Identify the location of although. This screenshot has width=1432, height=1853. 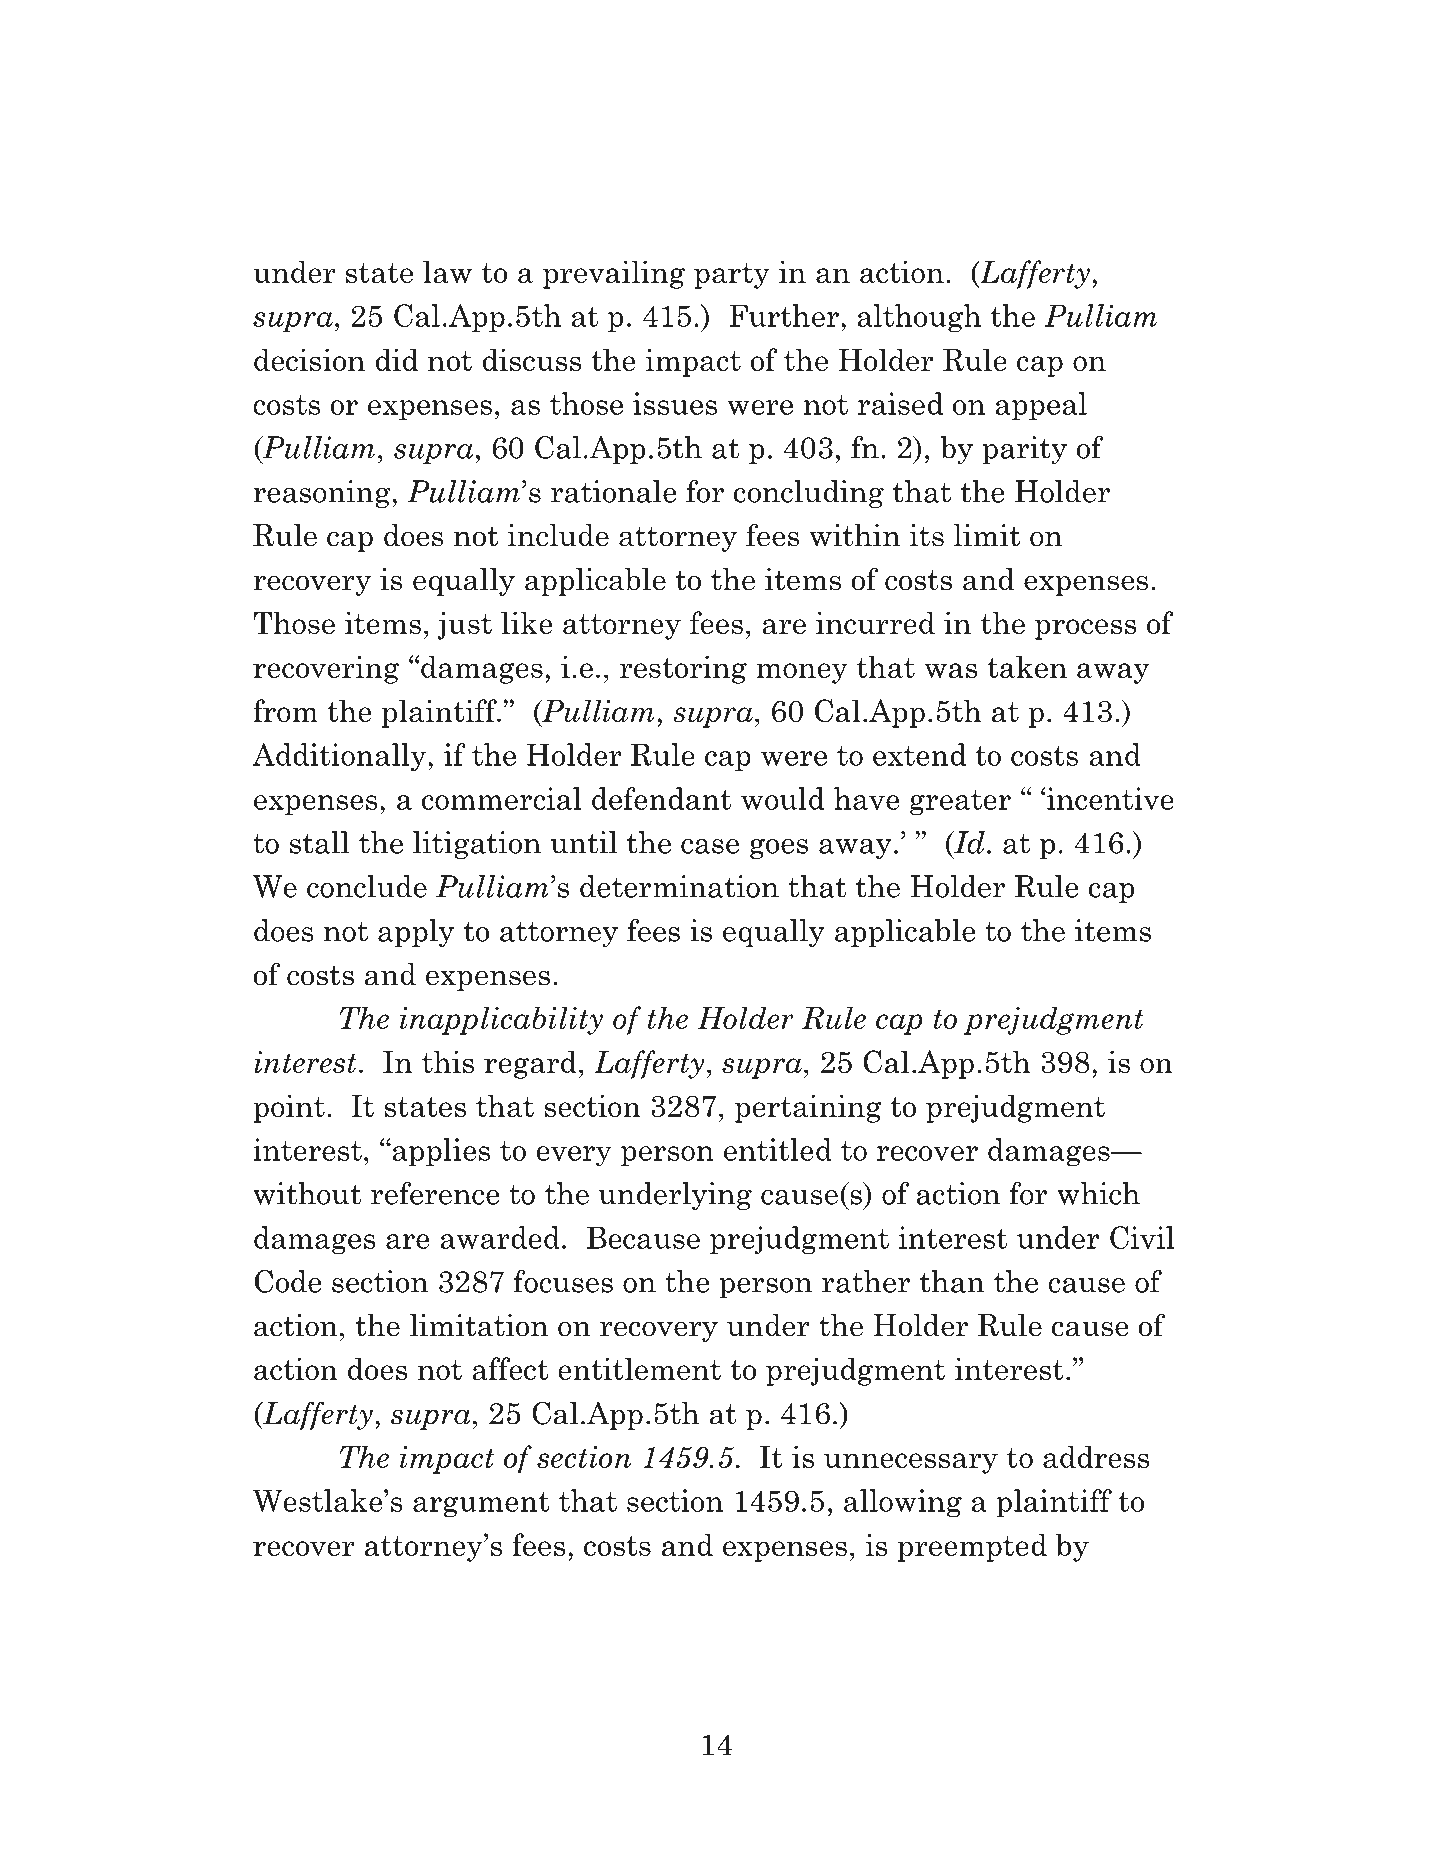
(919, 318).
